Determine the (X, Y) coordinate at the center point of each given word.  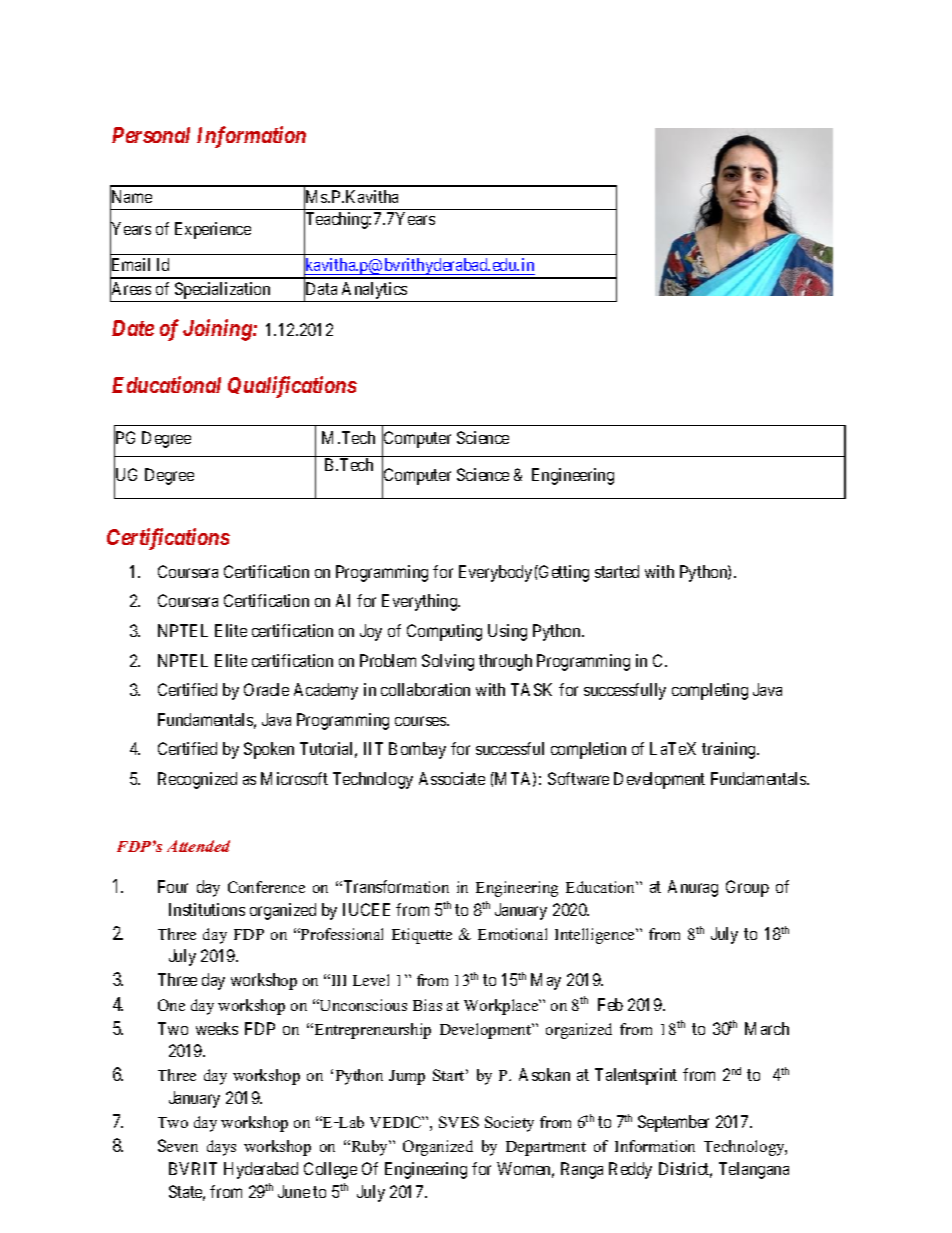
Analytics (374, 290)
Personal (151, 135)
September (673, 1123)
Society (509, 1124)
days (221, 1148)
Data (320, 289)
